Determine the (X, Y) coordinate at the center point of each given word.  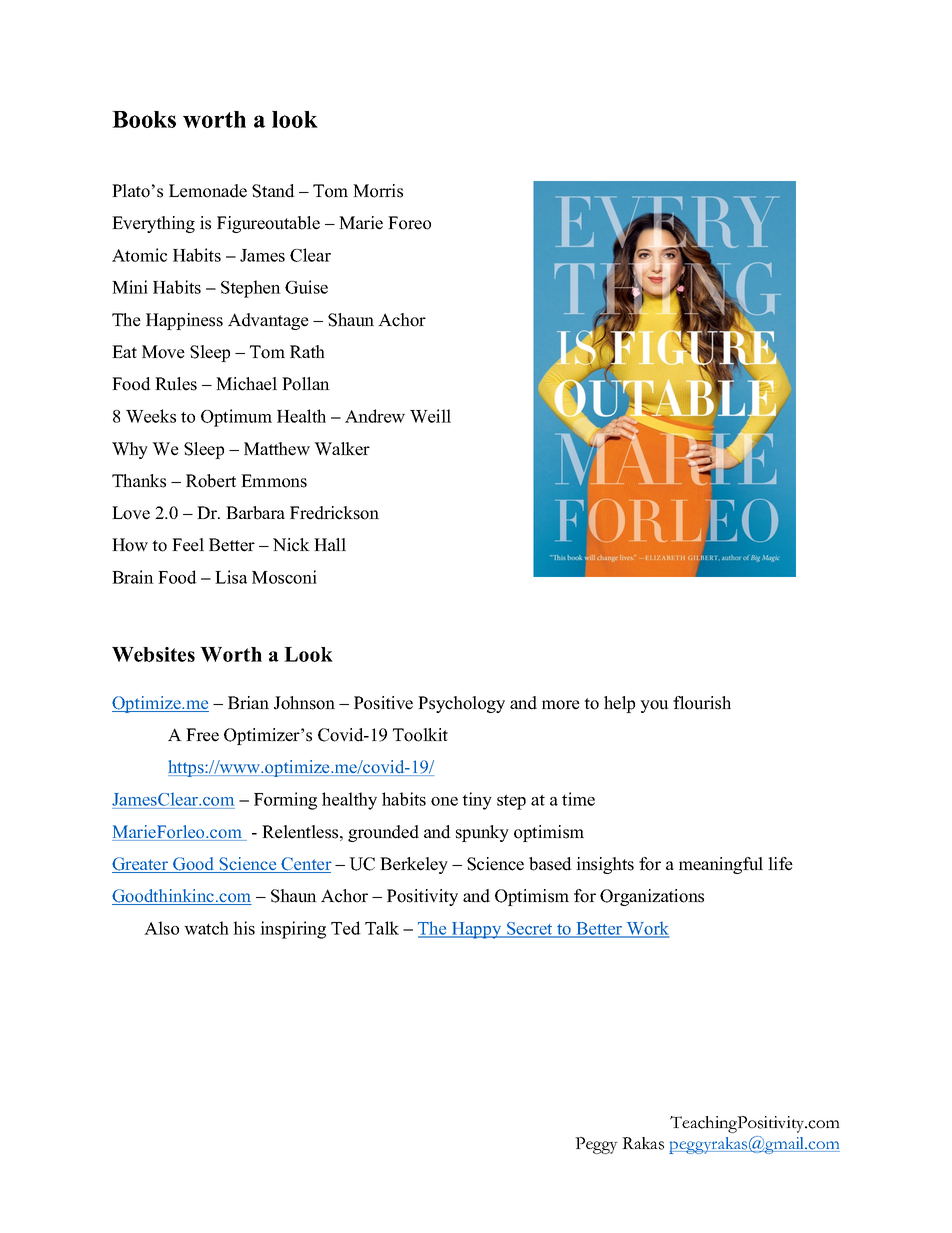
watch (206, 928)
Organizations (652, 897)
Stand (273, 191)
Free (202, 735)
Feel (188, 545)
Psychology (461, 704)
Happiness (184, 321)
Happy (476, 930)
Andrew (375, 416)
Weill (430, 416)
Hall (330, 544)
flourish (702, 703)
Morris (378, 191)
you (654, 706)
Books (144, 119)
